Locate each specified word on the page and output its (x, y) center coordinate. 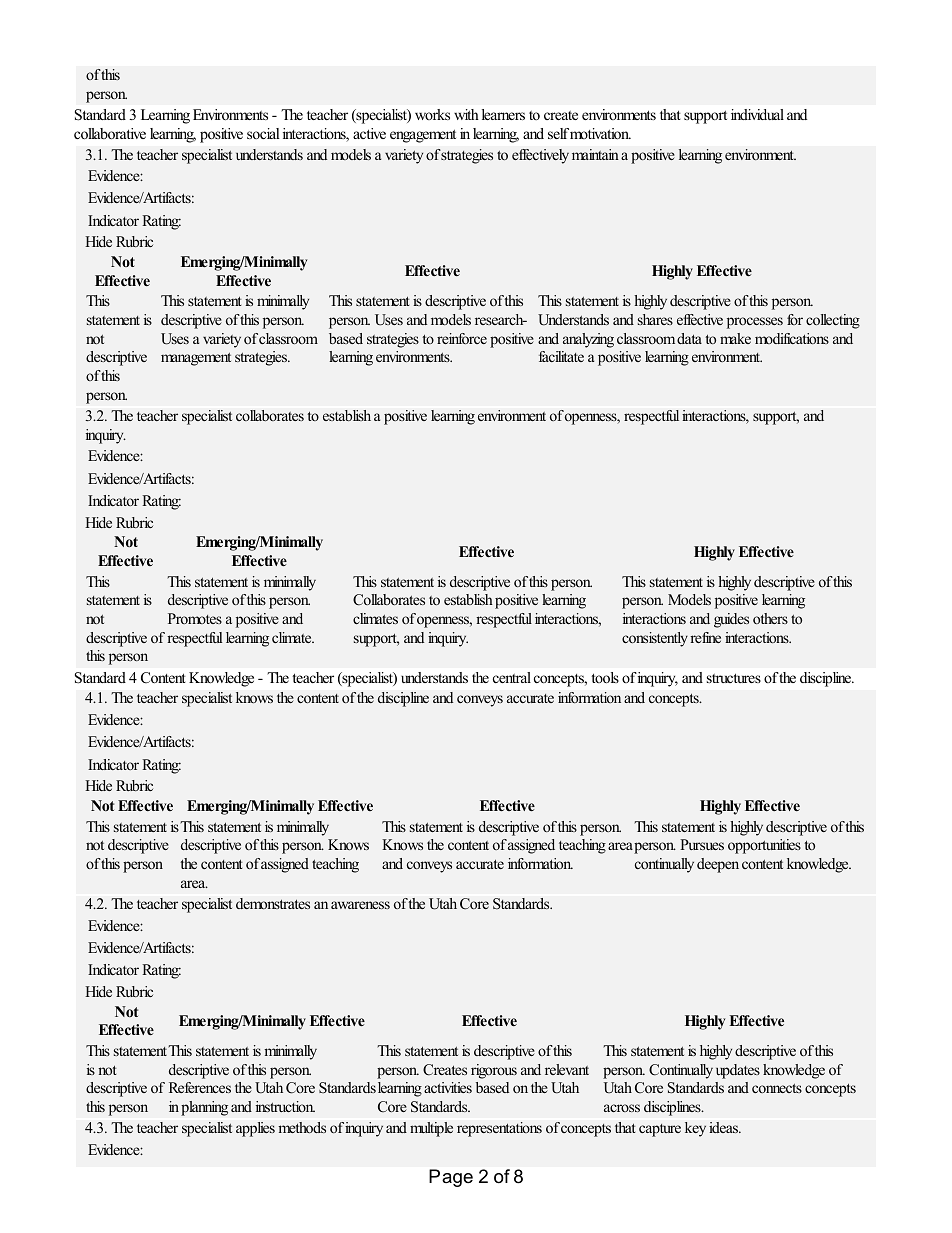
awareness (360, 905)
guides (731, 620)
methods (302, 1128)
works (432, 114)
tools (605, 677)
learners (503, 114)
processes (755, 323)
